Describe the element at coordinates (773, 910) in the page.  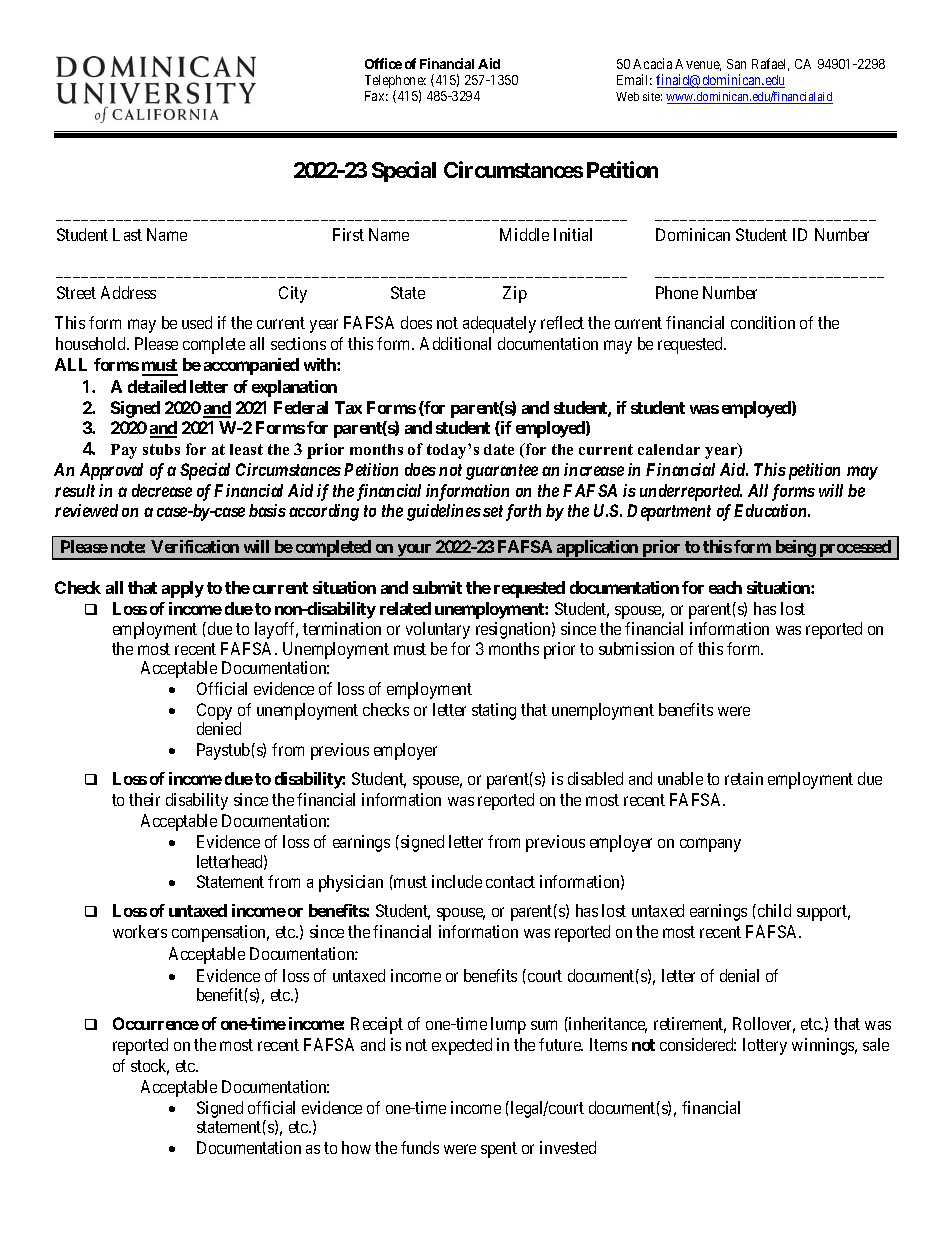
I see `child` at that location.
